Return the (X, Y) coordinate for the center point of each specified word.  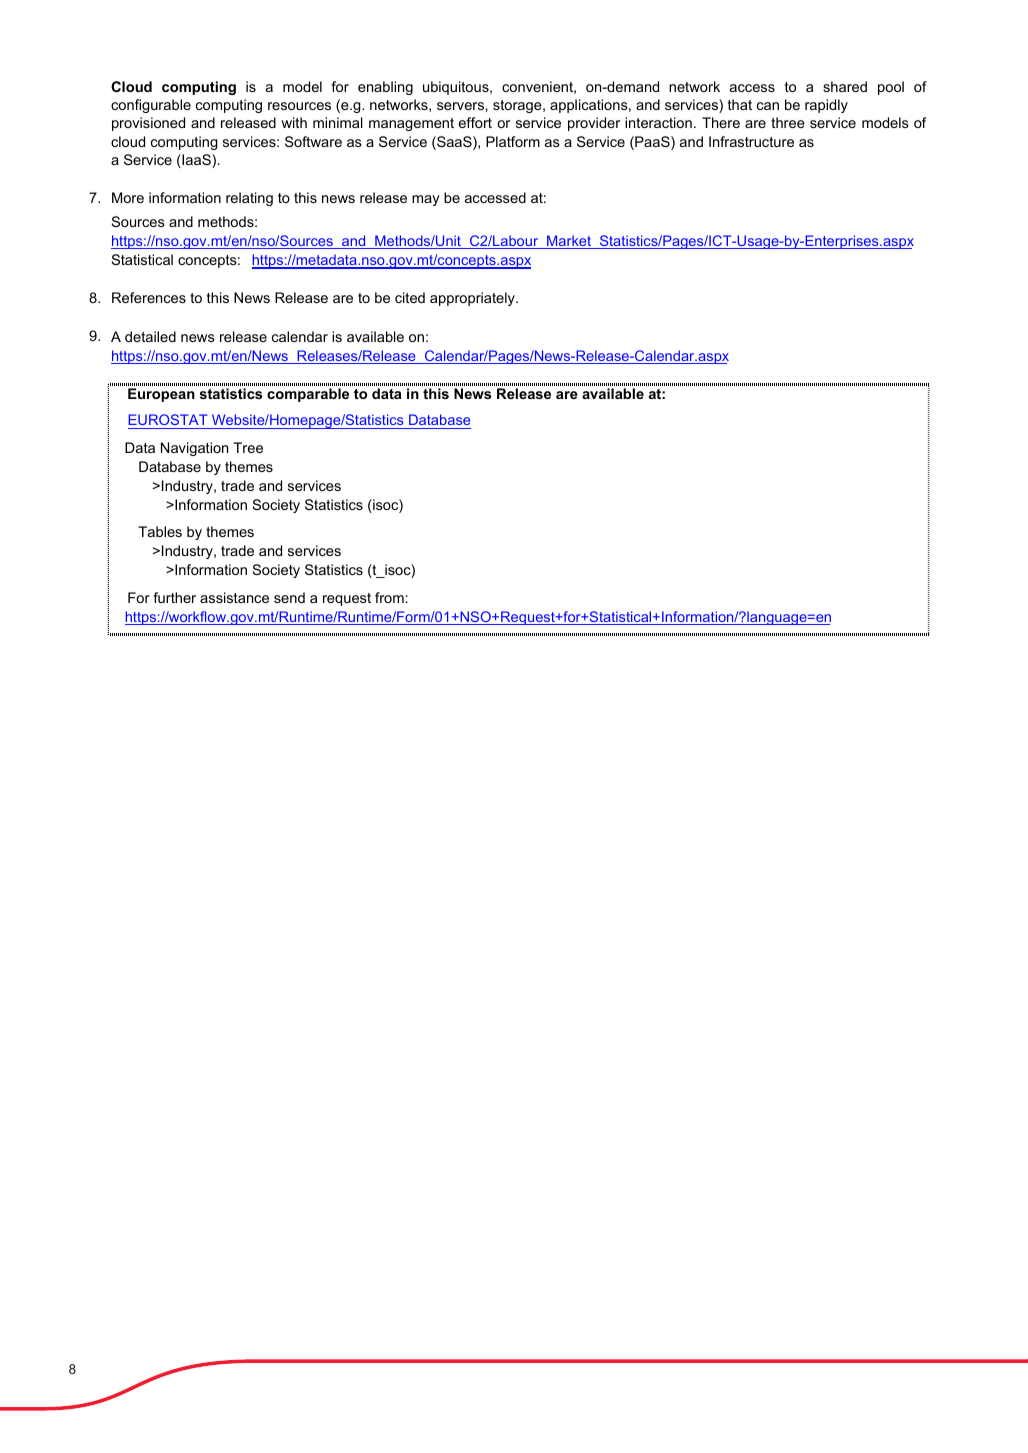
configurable (151, 106)
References (149, 297)
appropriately (473, 299)
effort (475, 122)
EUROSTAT (169, 421)
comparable (308, 395)
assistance (234, 597)
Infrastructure (751, 141)
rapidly (826, 106)
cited (410, 297)
